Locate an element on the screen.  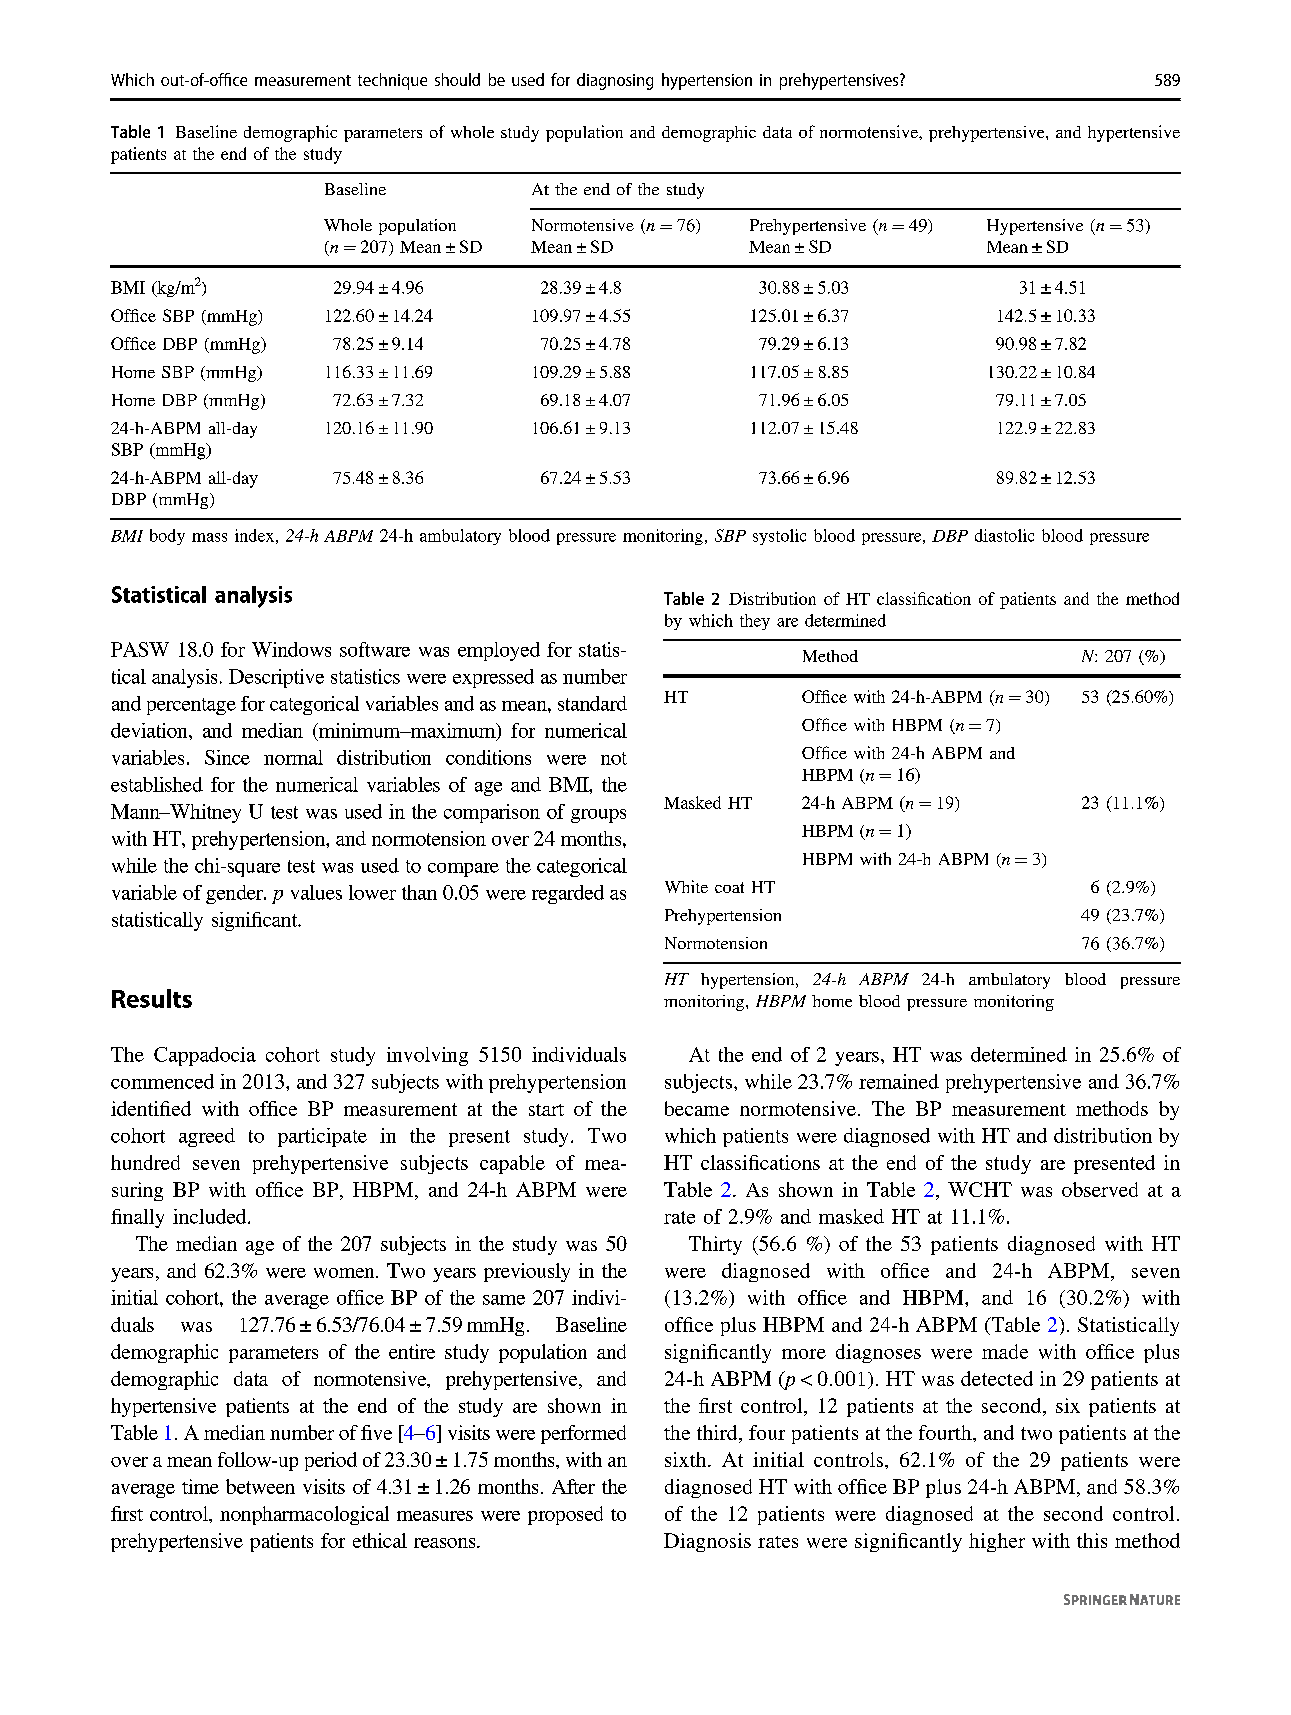
between is located at coordinates (260, 1486).
